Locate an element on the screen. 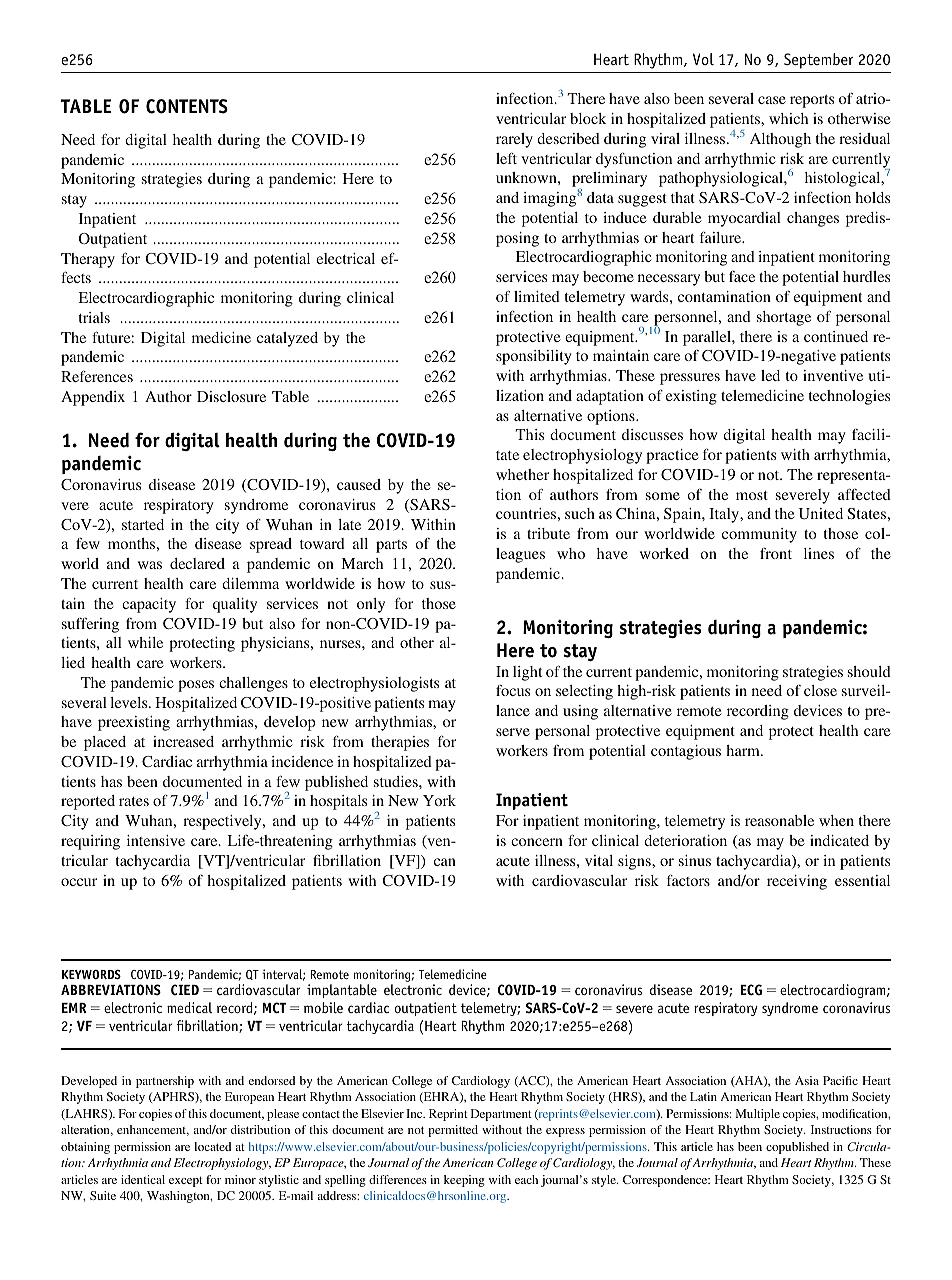  keeping is located at coordinates (464, 1181).
